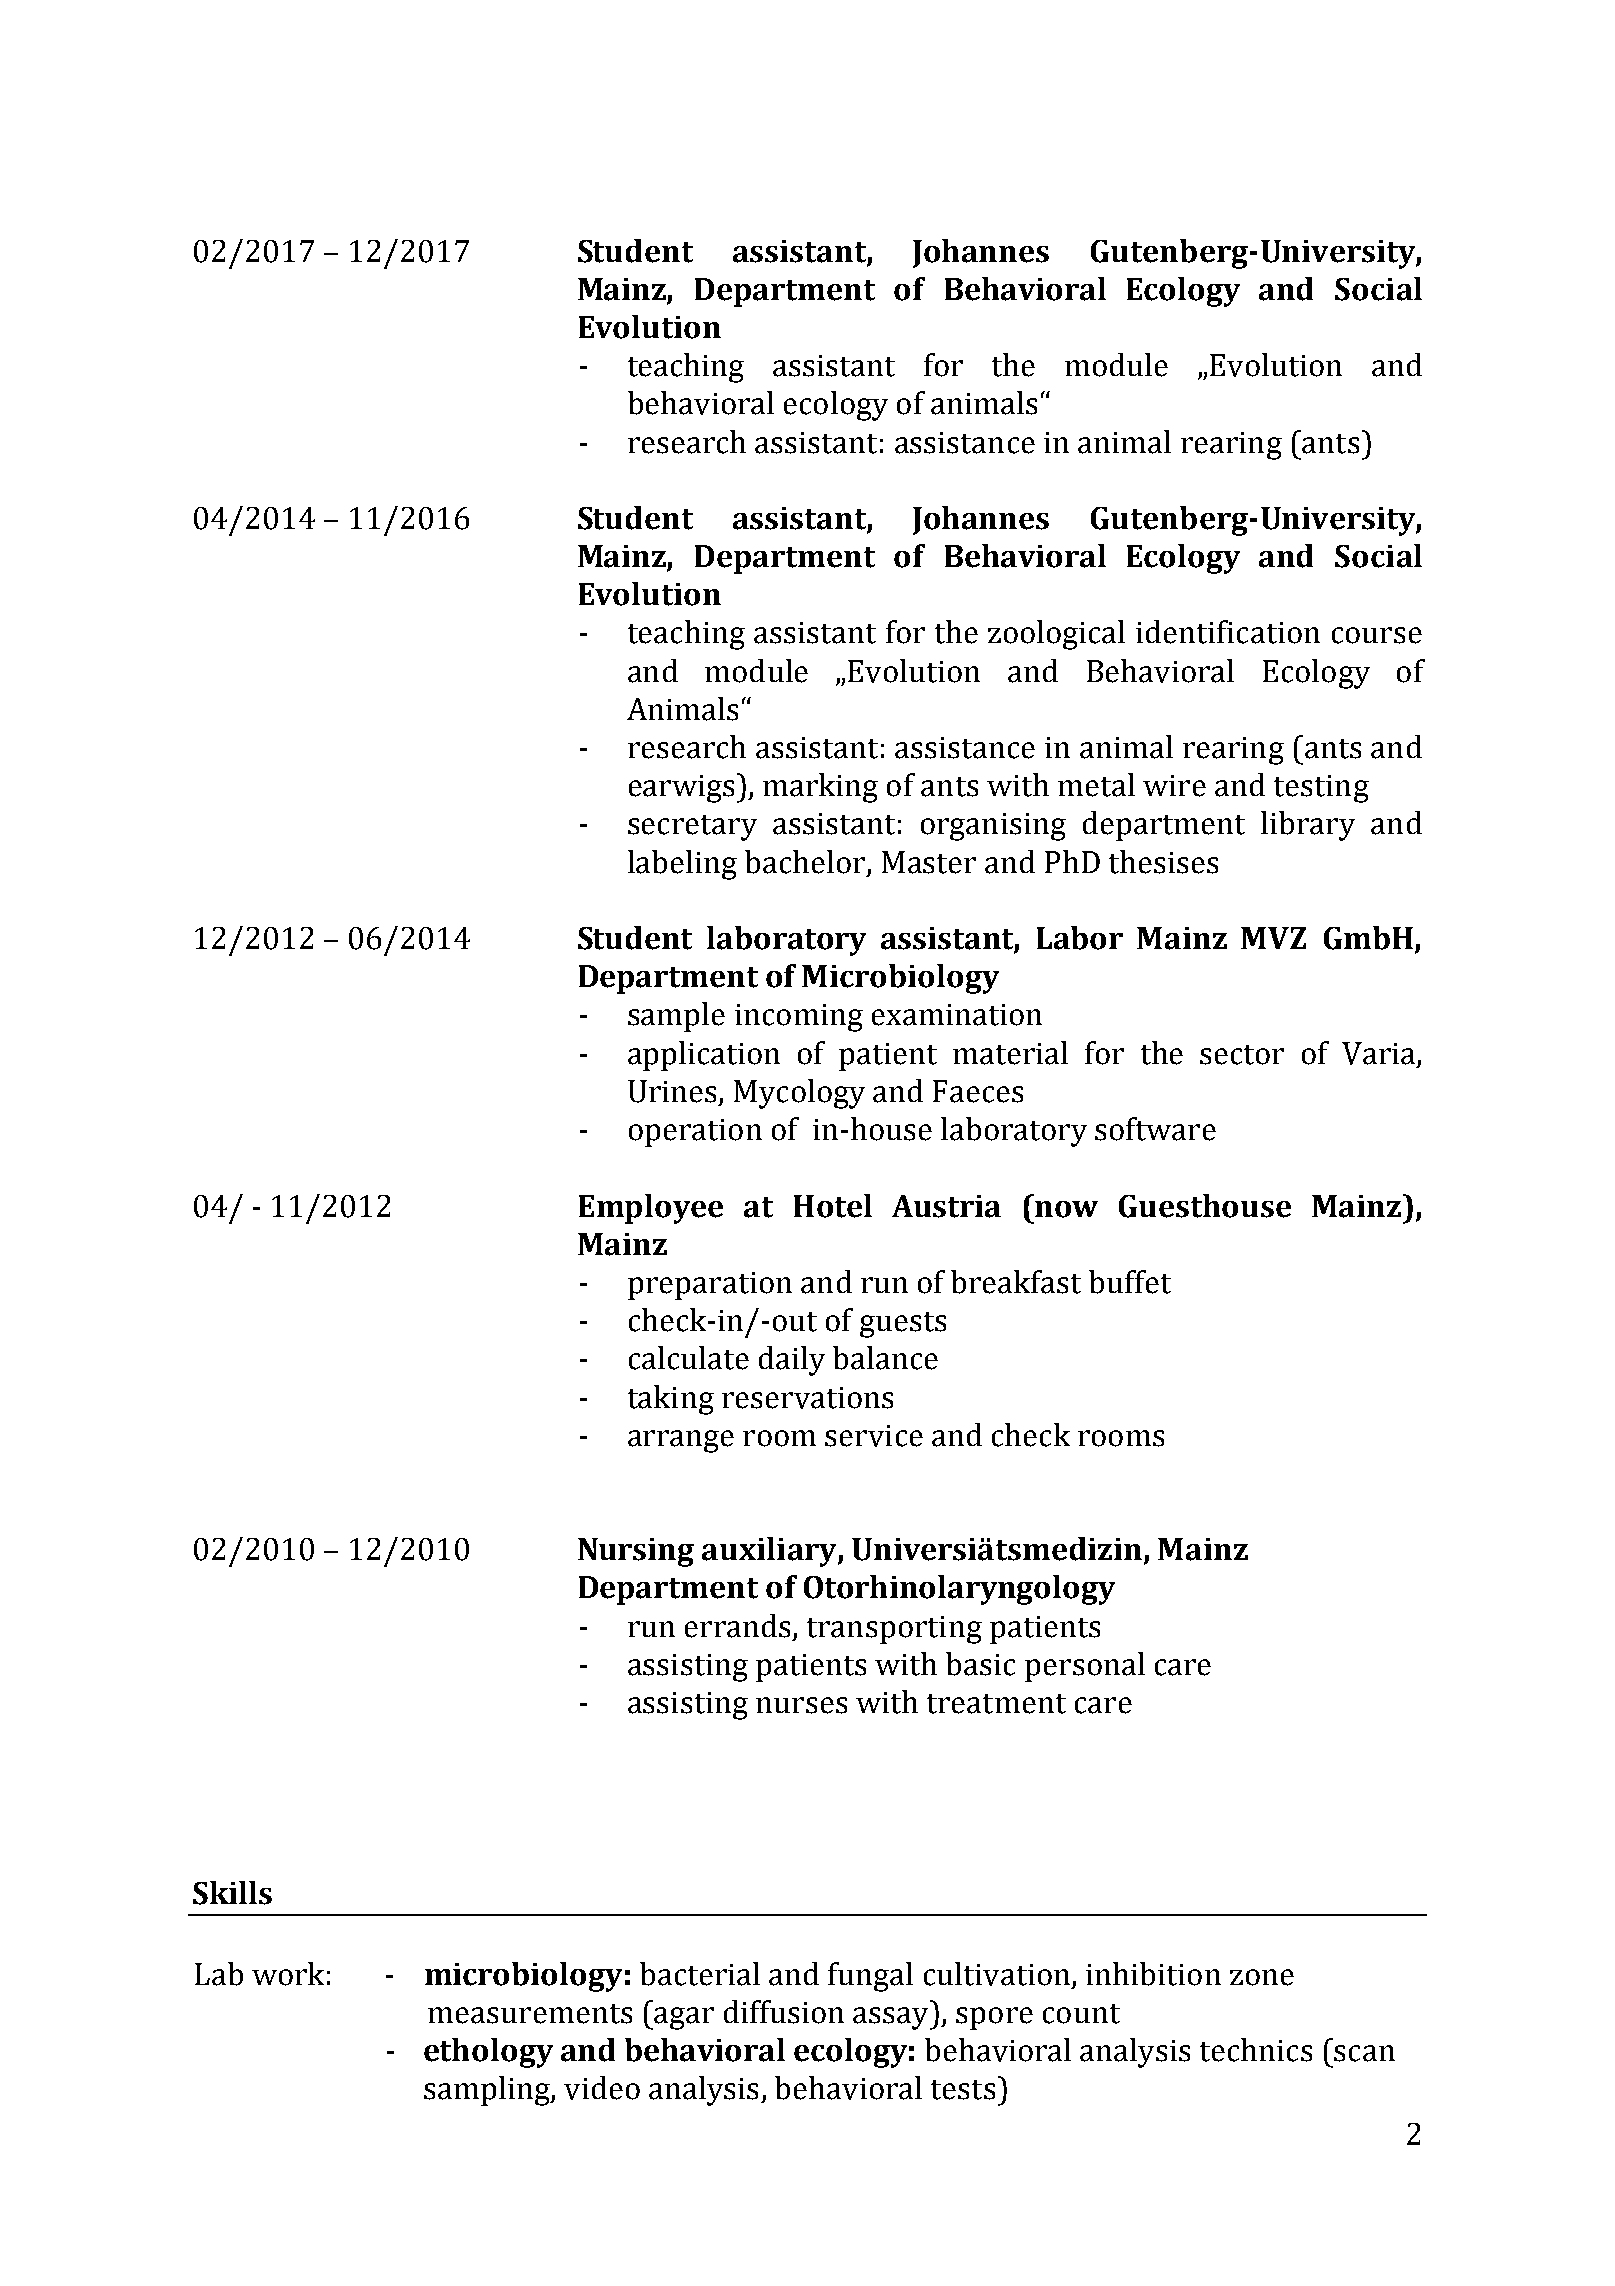 The height and width of the image is (2286, 1615). What do you see at coordinates (784, 2012) in the image?
I see `diffusion` at bounding box center [784, 2012].
